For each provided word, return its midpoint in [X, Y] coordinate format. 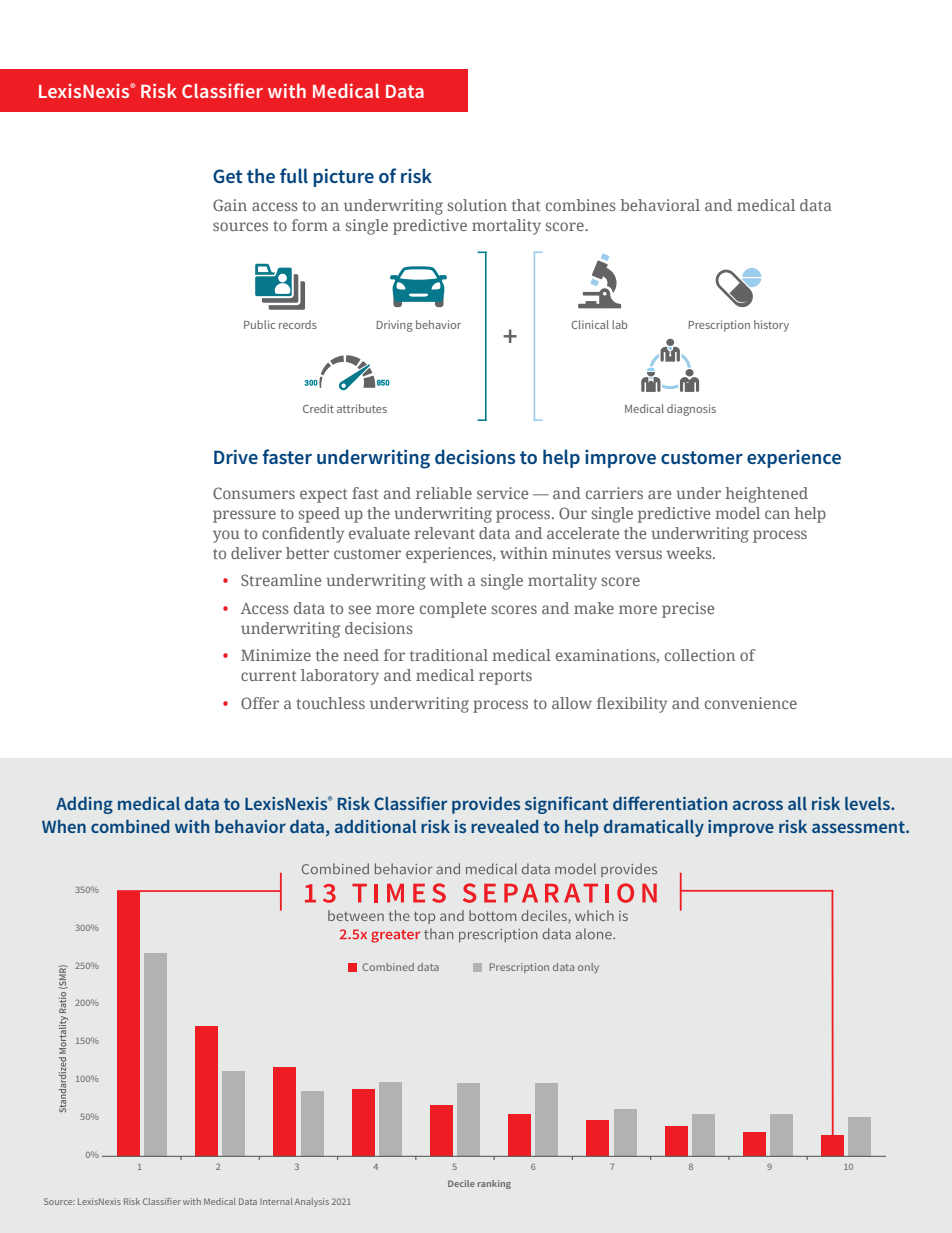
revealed [504, 826]
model [737, 513]
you [226, 536]
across [758, 805]
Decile [461, 1183]
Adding [84, 805]
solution [477, 205]
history [771, 326]
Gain [230, 205]
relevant [444, 533]
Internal [276, 1201]
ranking [494, 1184]
